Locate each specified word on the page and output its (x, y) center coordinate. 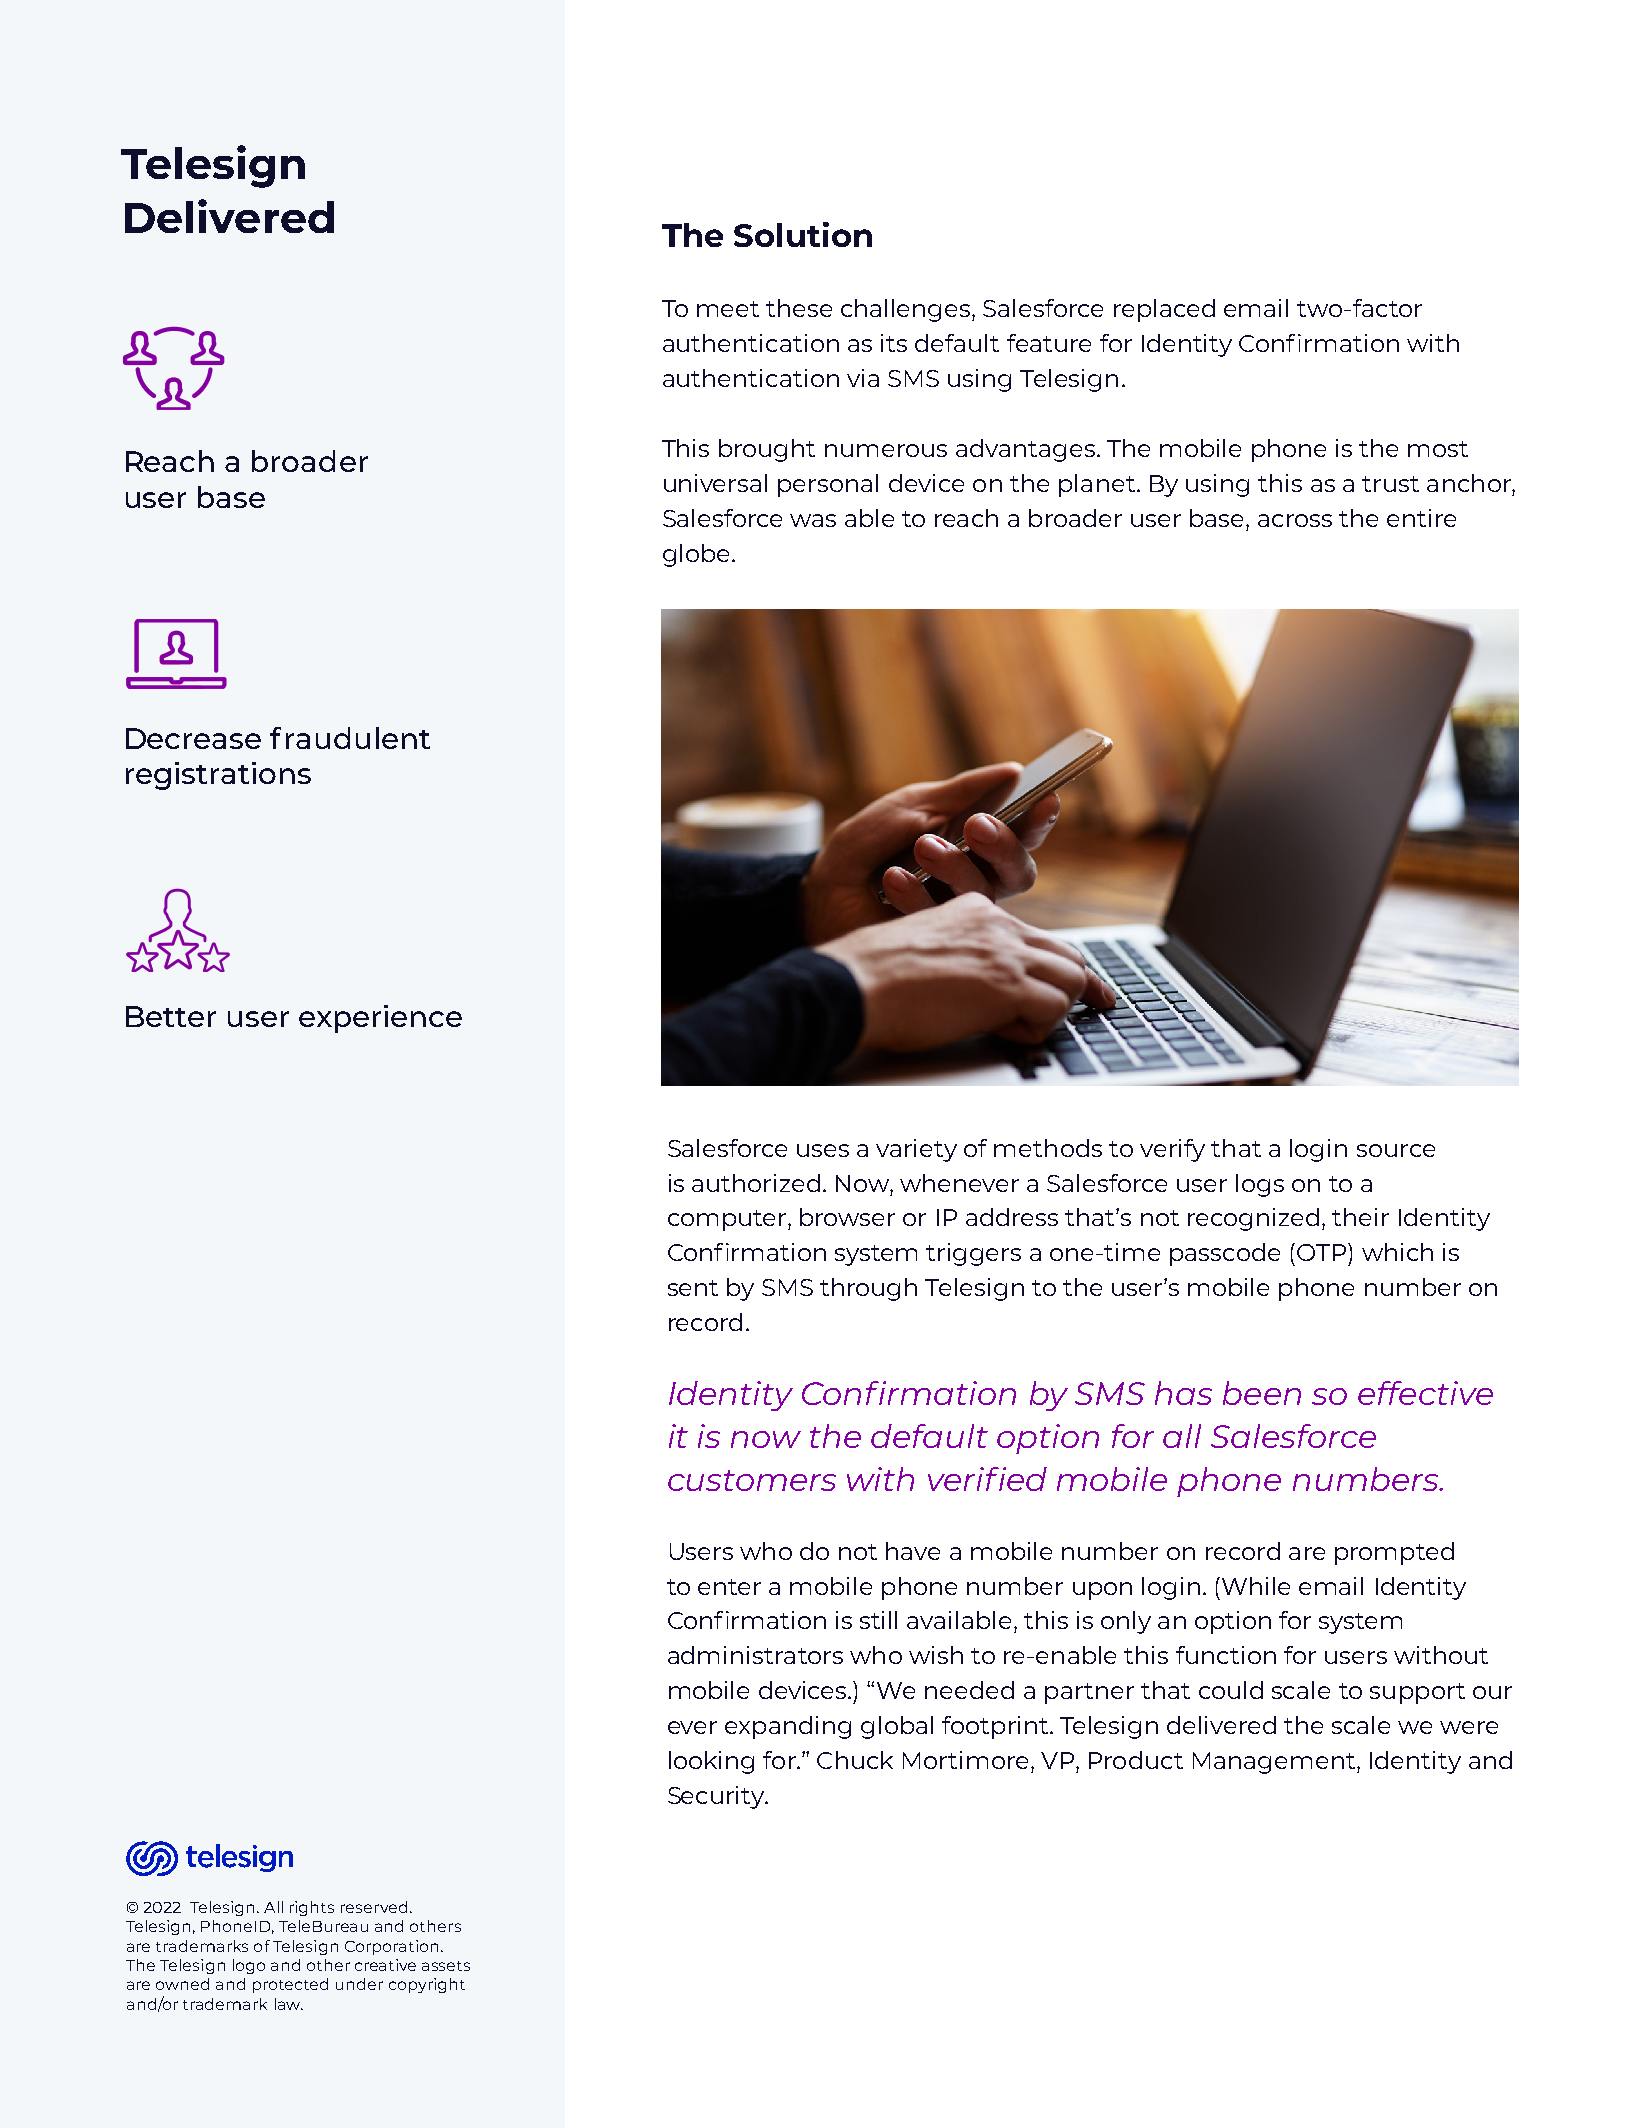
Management (1275, 1763)
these (799, 308)
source (1396, 1150)
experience (380, 1019)
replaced (1164, 310)
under (359, 1984)
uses (823, 1150)
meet (728, 309)
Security (717, 1797)
